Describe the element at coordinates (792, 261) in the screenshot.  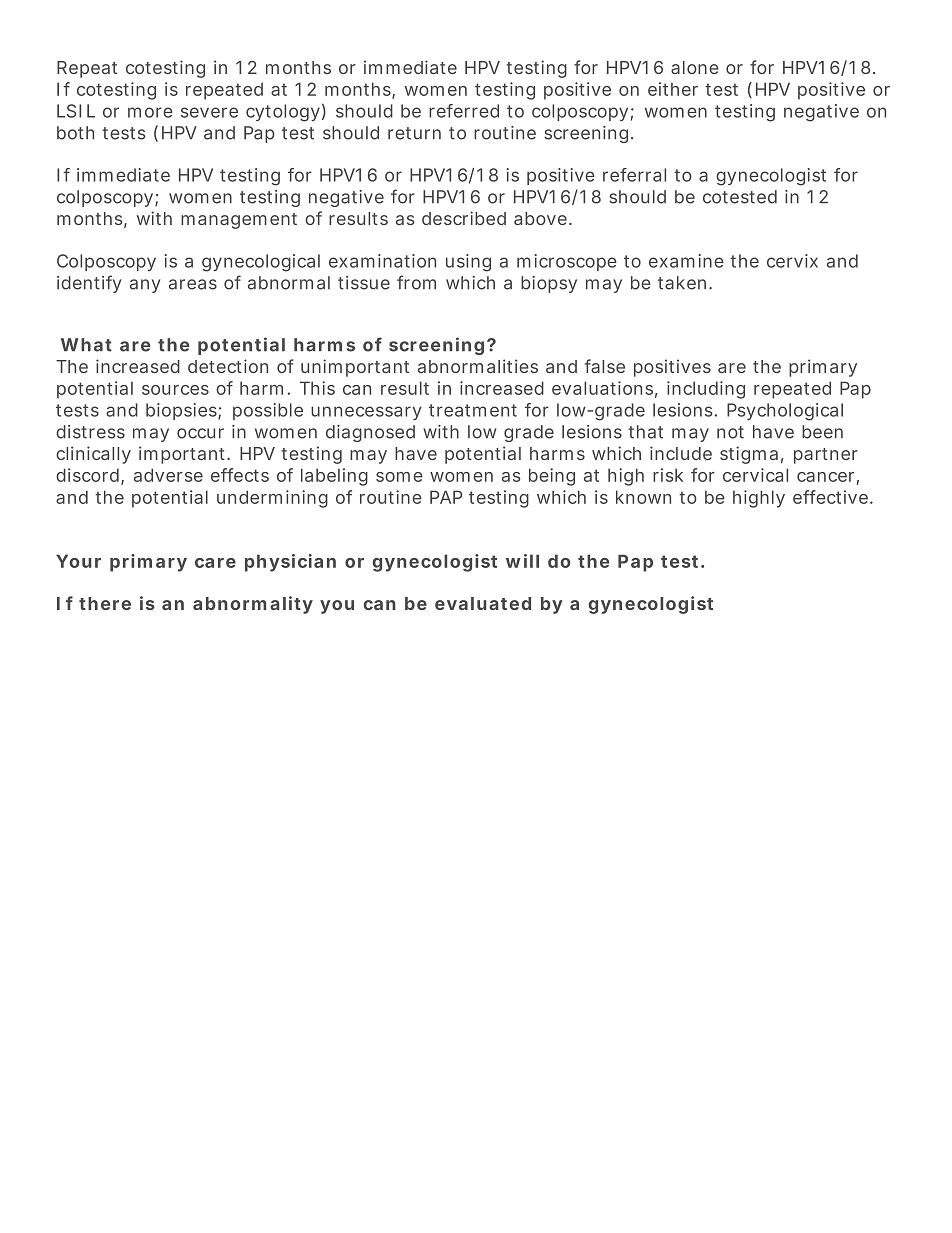
I see `cervix` at that location.
